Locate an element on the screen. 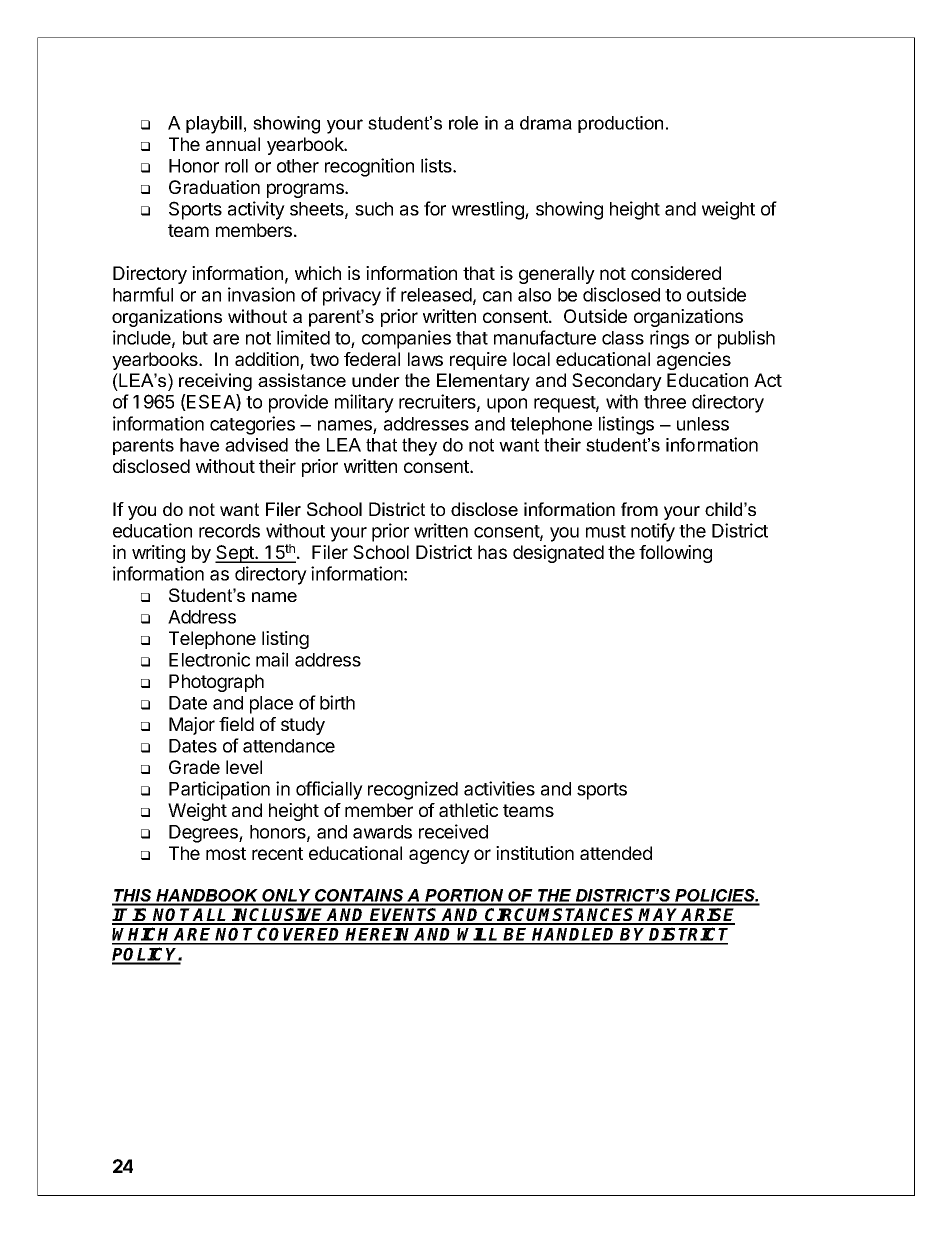 This screenshot has height=1233, width=952. production is located at coordinates (620, 124).
